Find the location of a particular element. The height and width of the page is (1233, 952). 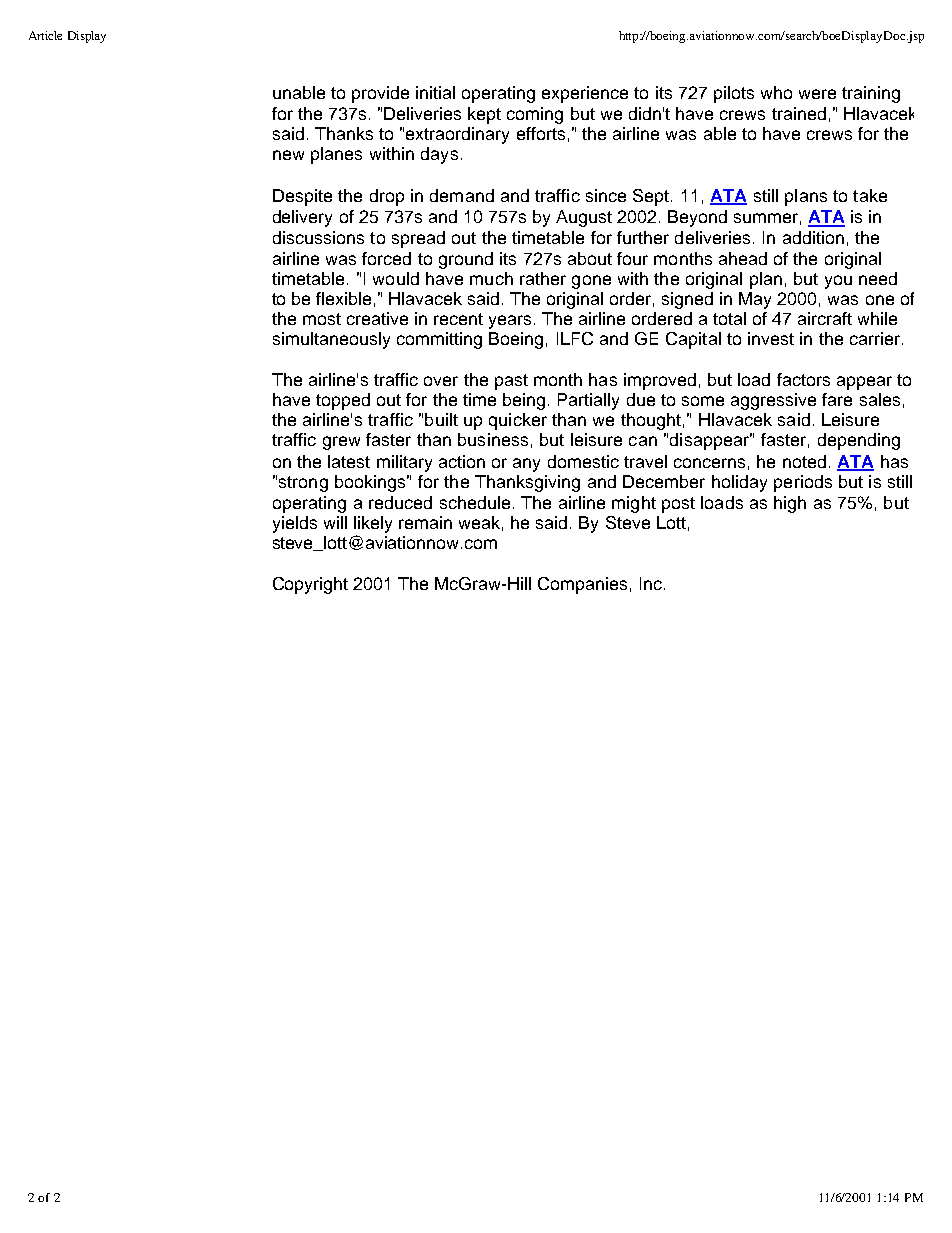

aggressive is located at coordinates (773, 401).
